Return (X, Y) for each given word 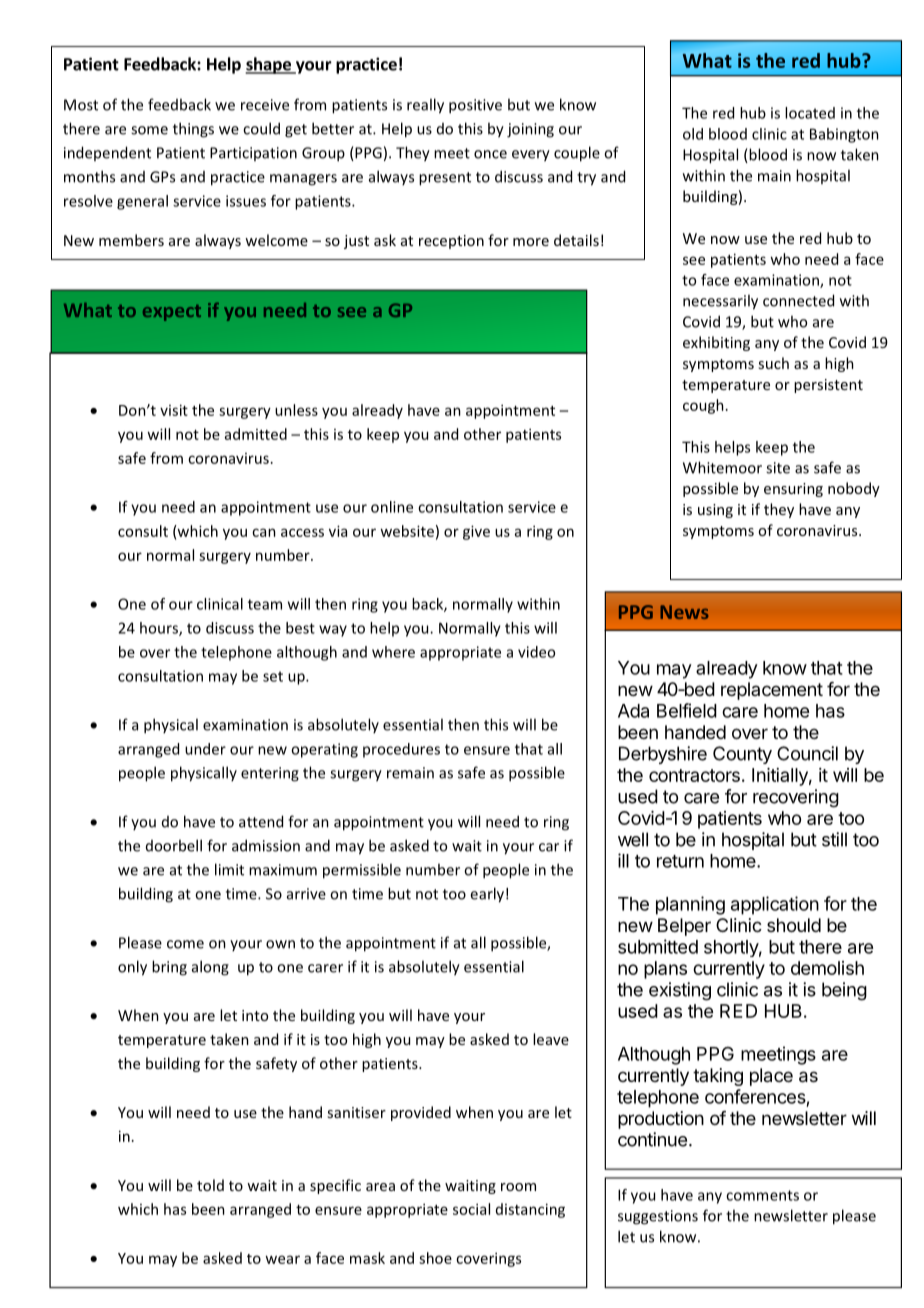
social (471, 1209)
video (536, 652)
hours (160, 629)
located (810, 113)
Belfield (687, 710)
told (210, 1185)
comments (762, 1195)
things (193, 130)
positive (475, 106)
